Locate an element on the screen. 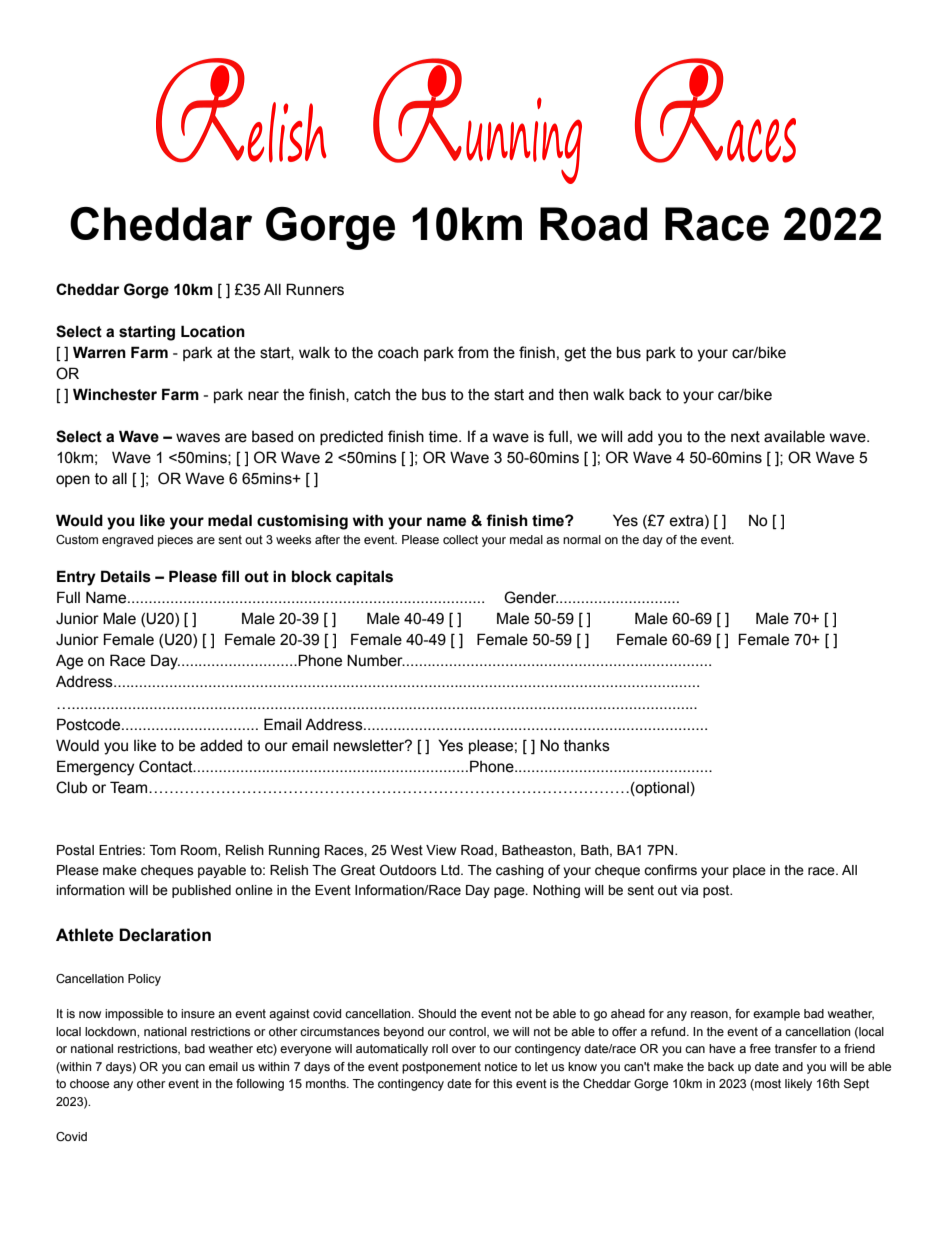  over is located at coordinates (464, 1049).
